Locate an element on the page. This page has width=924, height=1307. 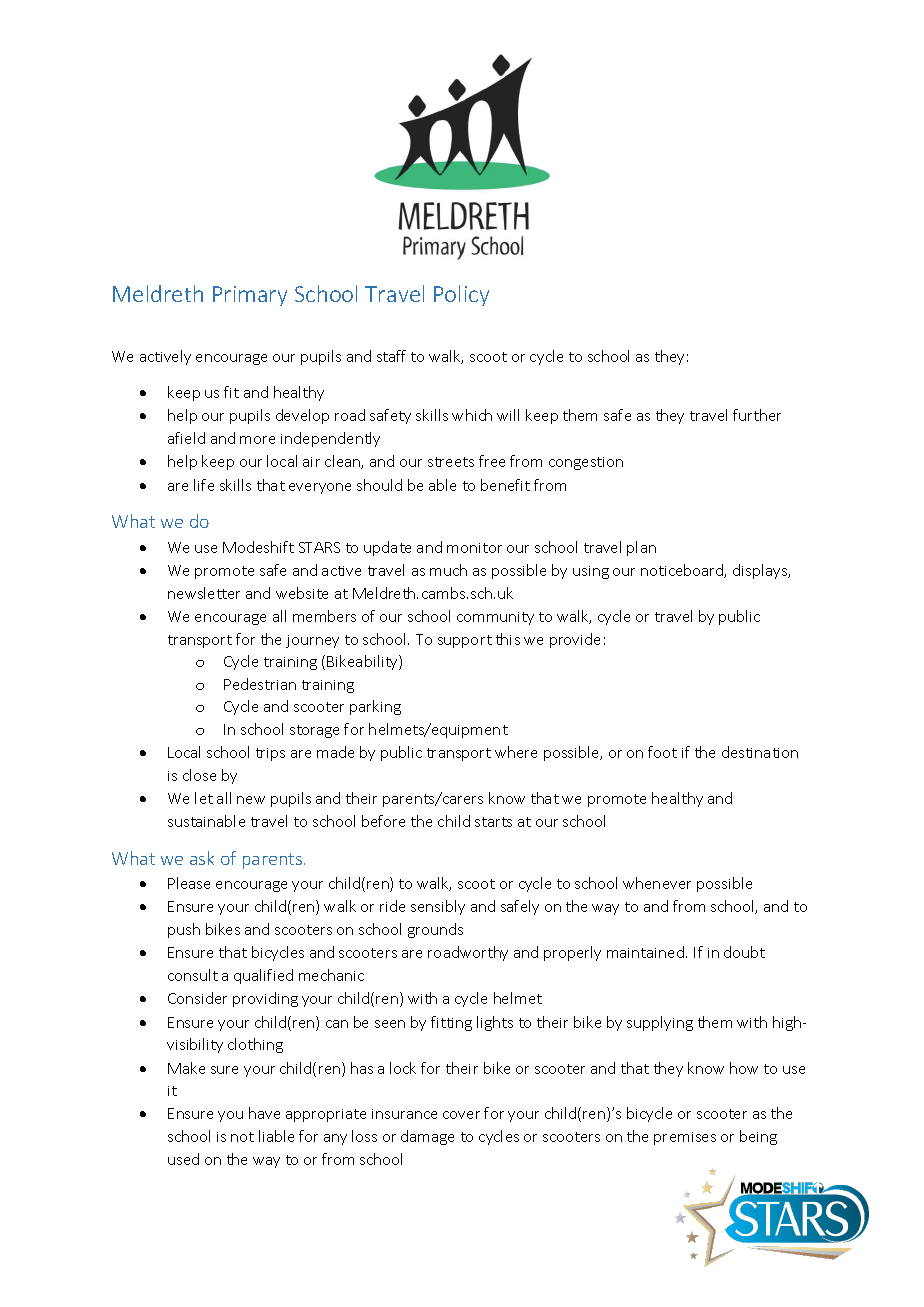
grounds is located at coordinates (435, 930).
